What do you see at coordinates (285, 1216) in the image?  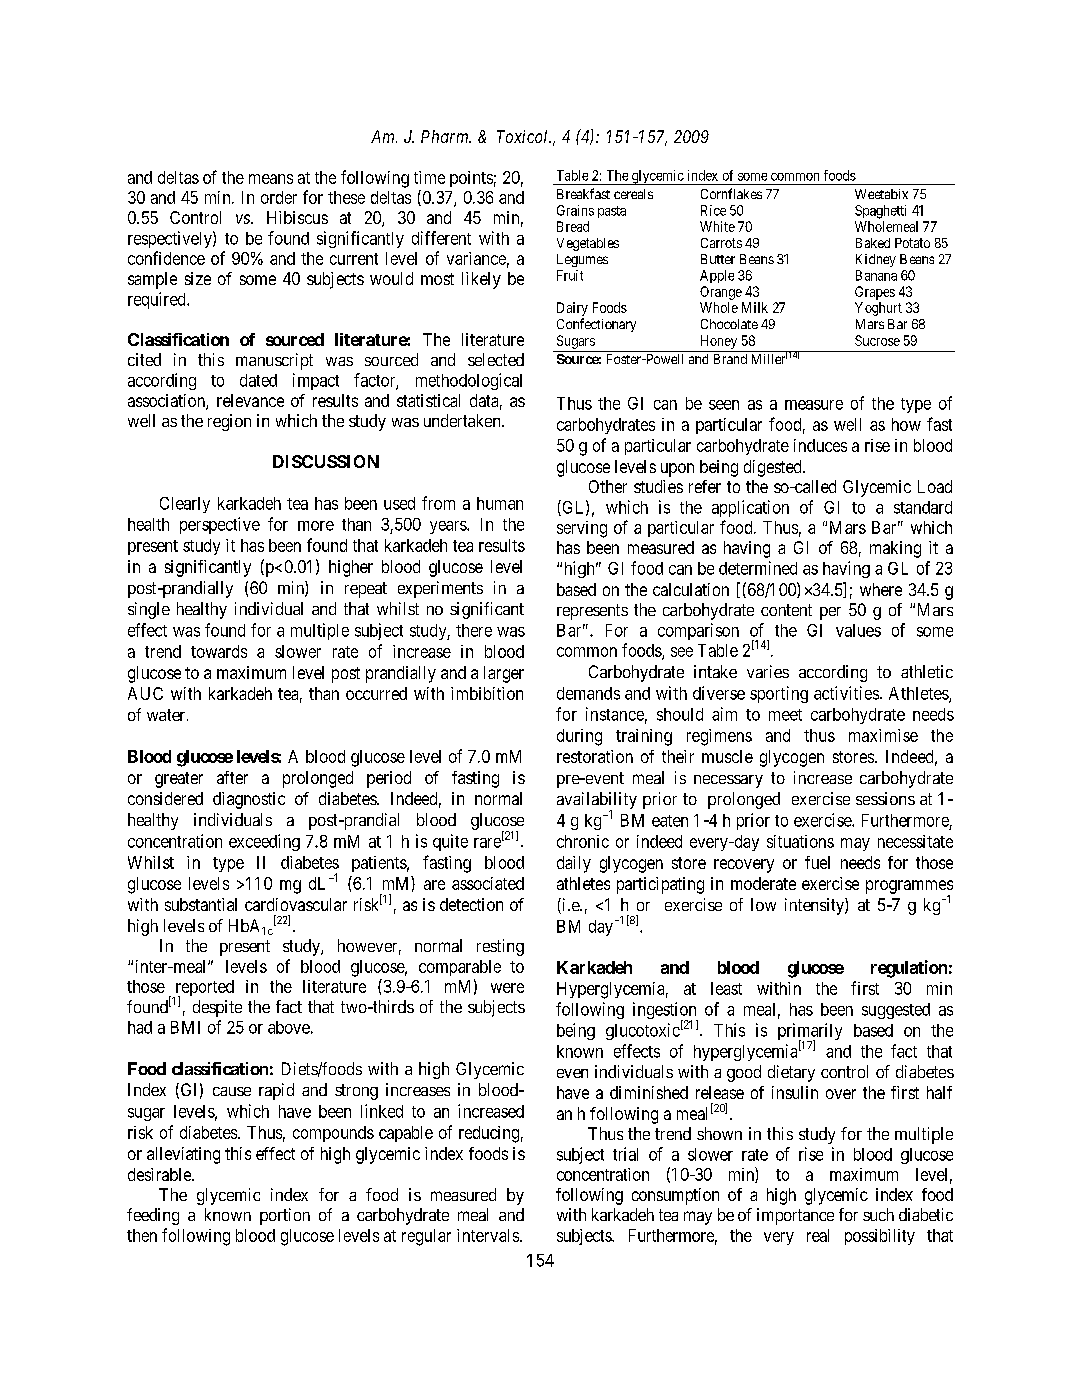 I see `portion` at bounding box center [285, 1216].
